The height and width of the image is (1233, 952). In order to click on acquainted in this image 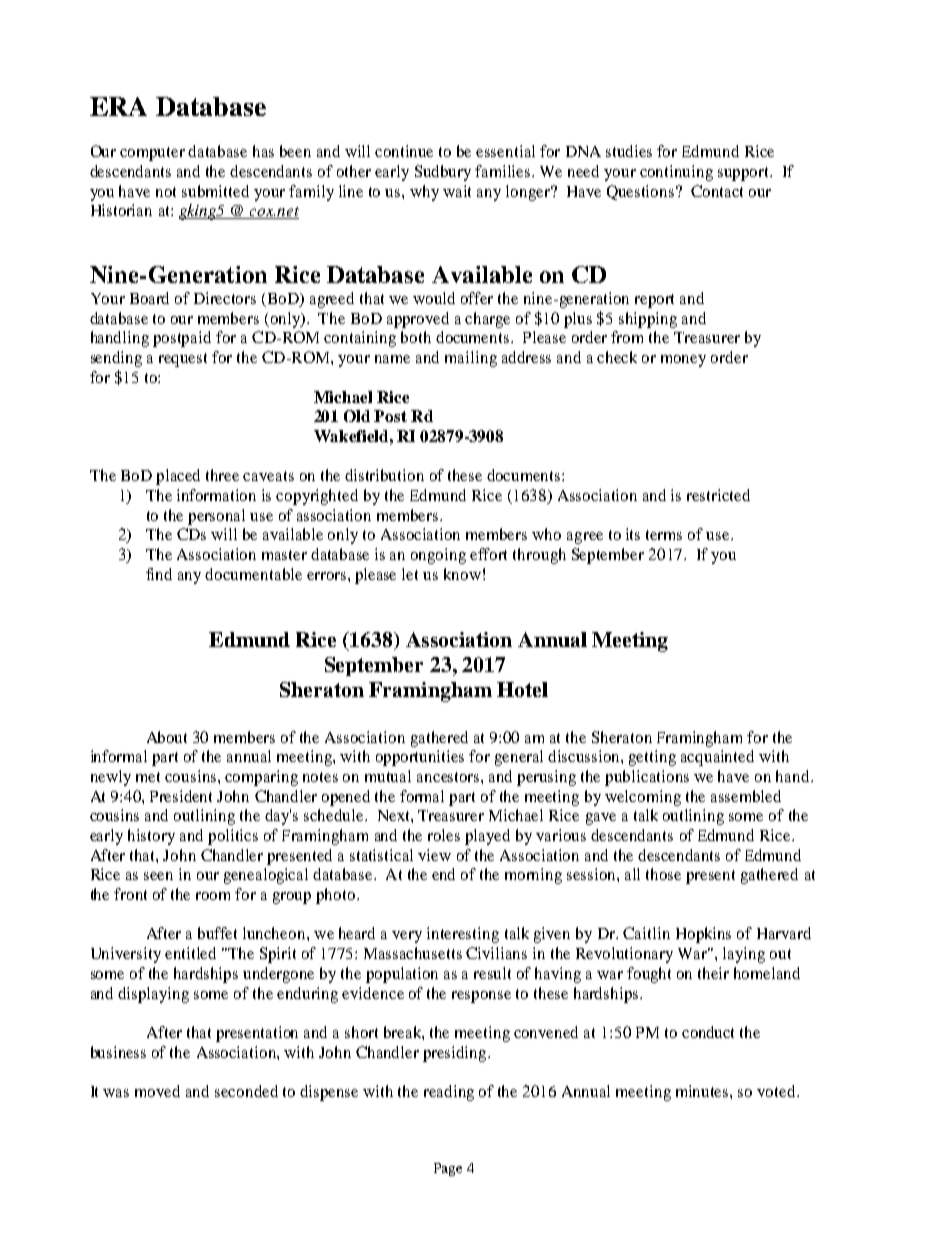, I will do `click(717, 758)`.
